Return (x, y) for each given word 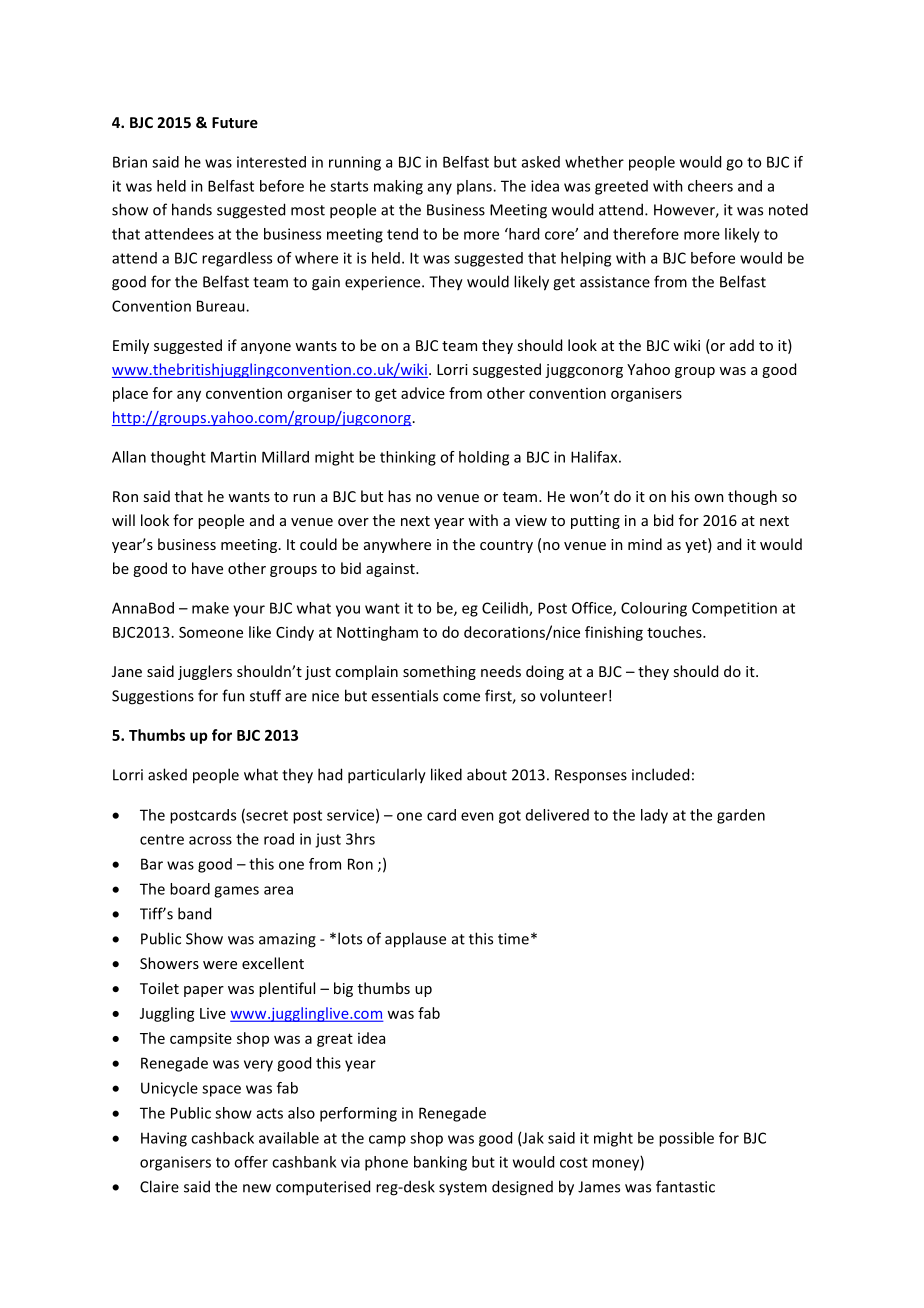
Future (235, 122)
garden (741, 816)
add (742, 345)
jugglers (205, 672)
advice (423, 393)
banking (440, 1163)
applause (415, 940)
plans (475, 187)
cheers (710, 186)
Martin (233, 457)
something (439, 672)
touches (675, 632)
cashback (222, 1138)
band (194, 913)
